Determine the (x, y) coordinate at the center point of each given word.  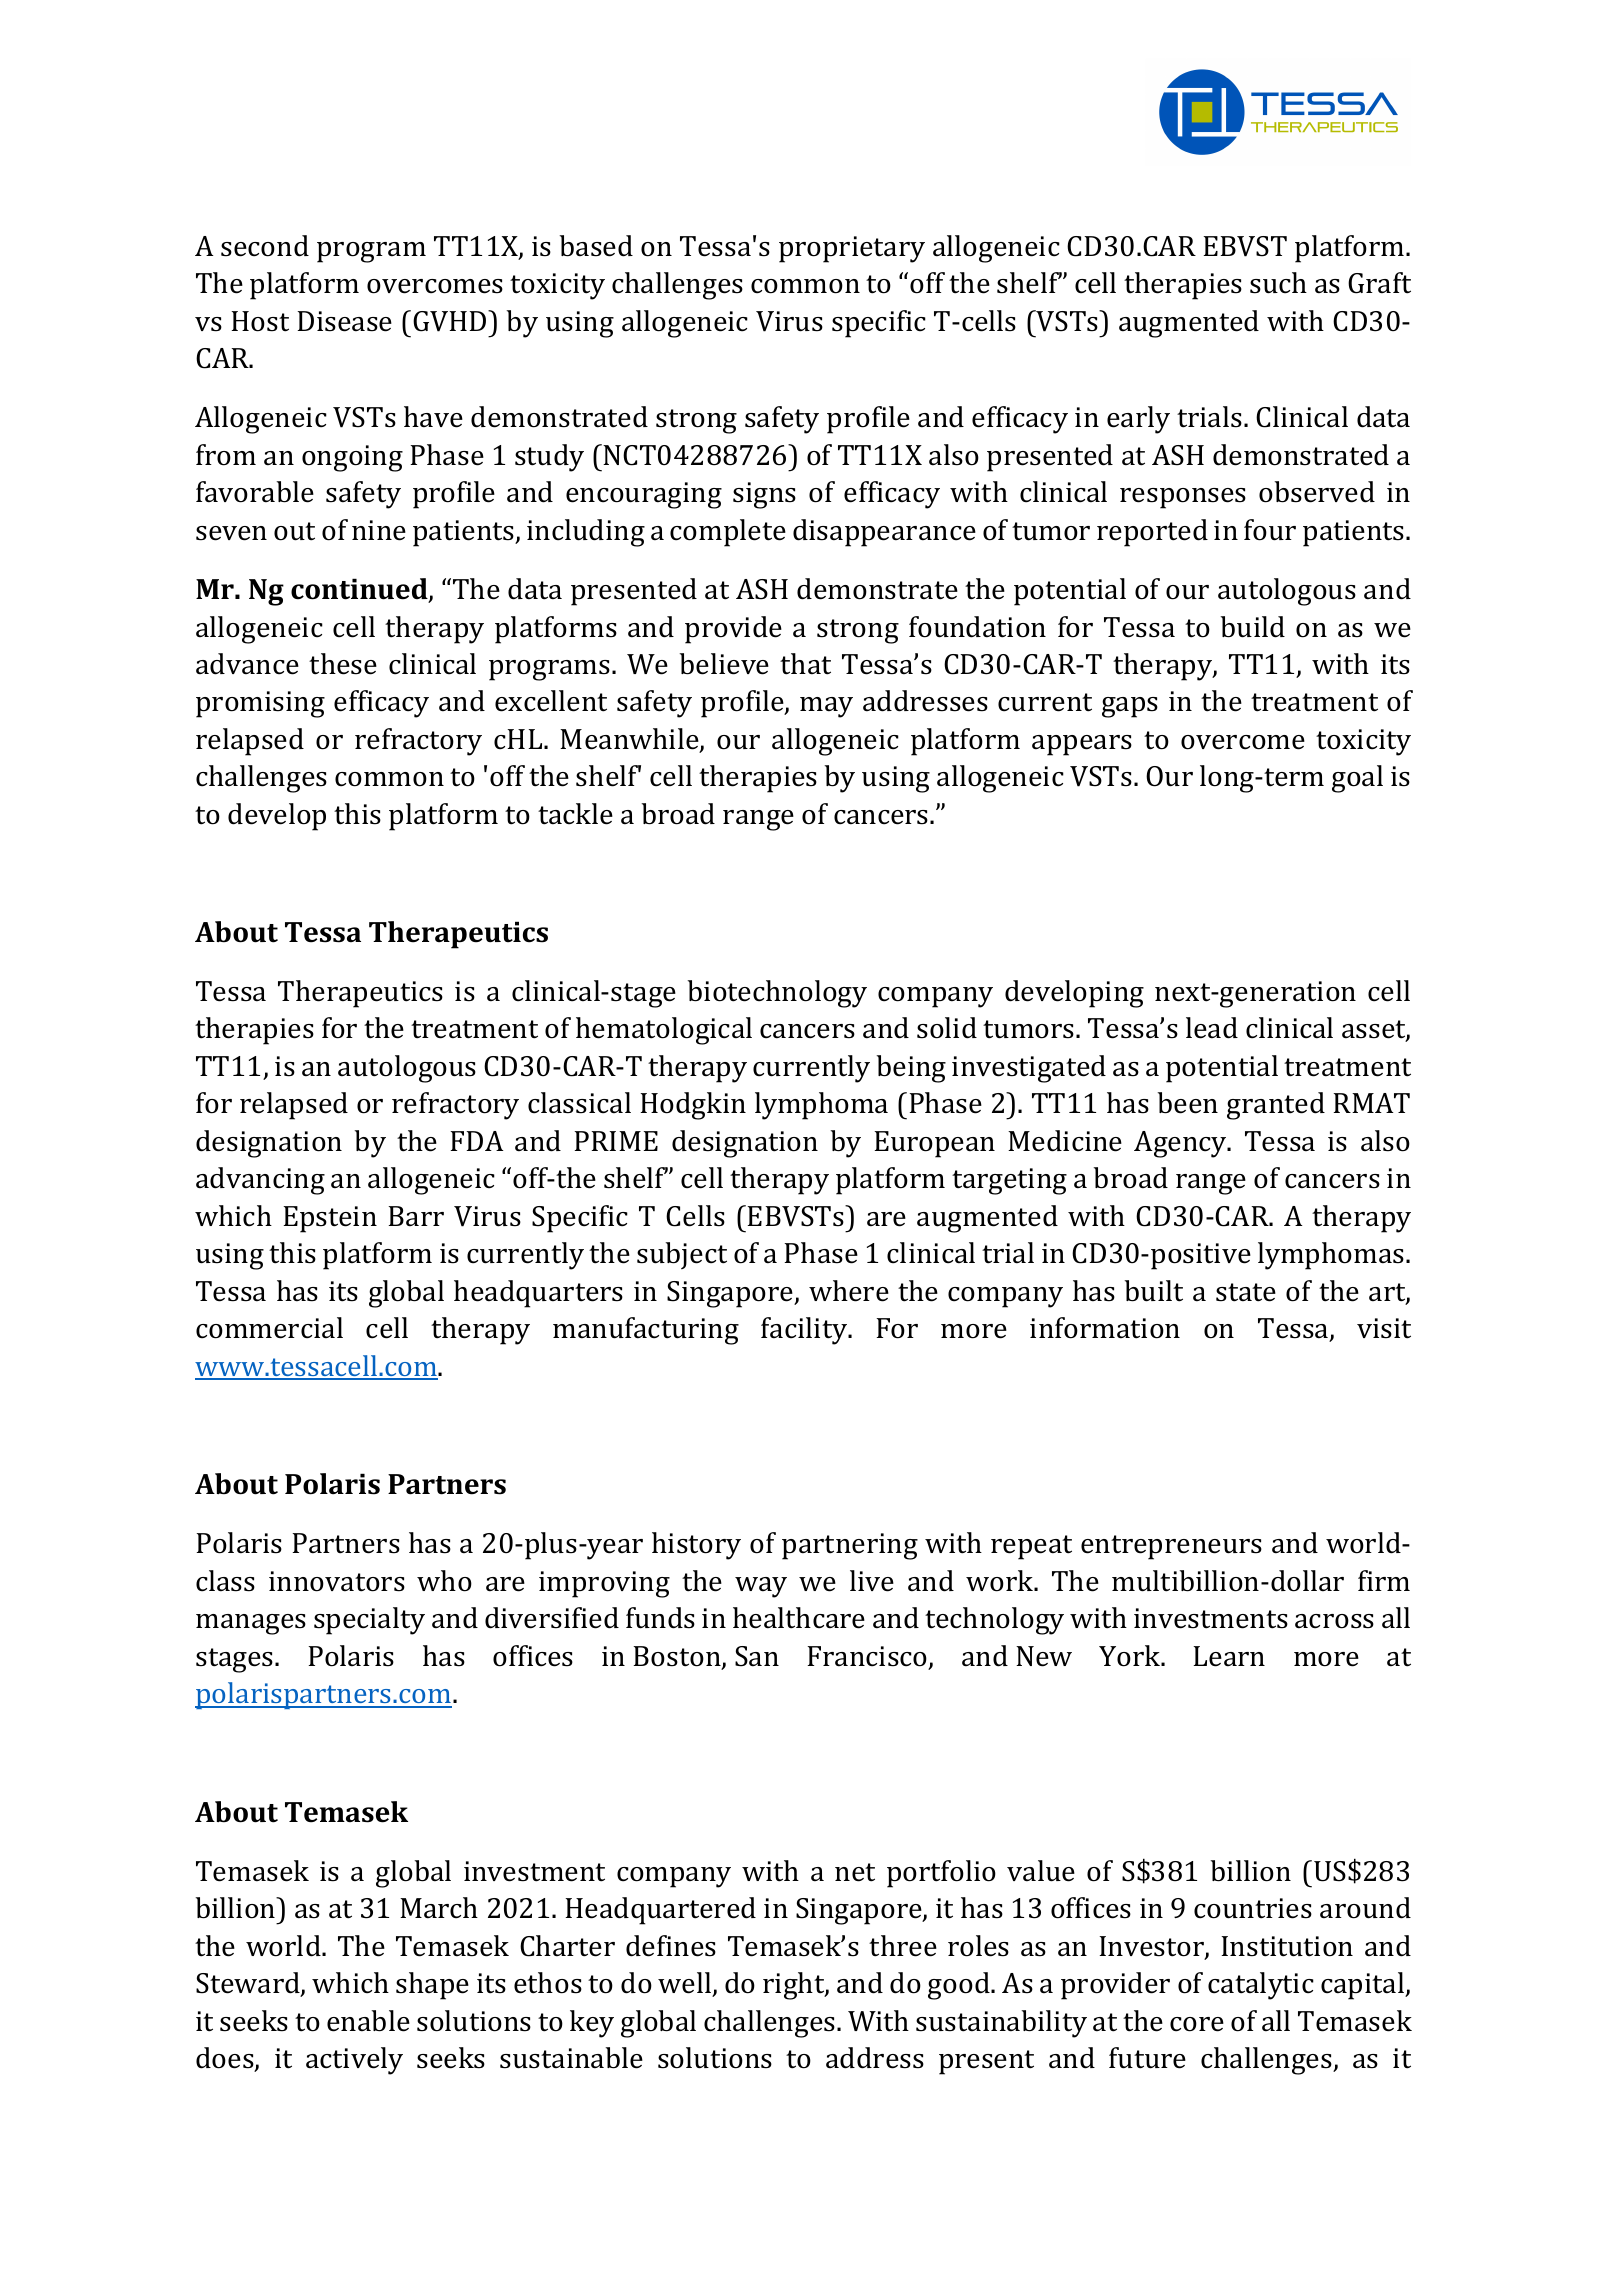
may (826, 707)
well (686, 1984)
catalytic (1261, 1986)
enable (368, 2021)
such (1278, 283)
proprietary (852, 249)
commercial (269, 1328)
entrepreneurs (1171, 1547)
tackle (575, 814)
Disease (345, 321)
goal (1357, 779)
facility (805, 1331)
